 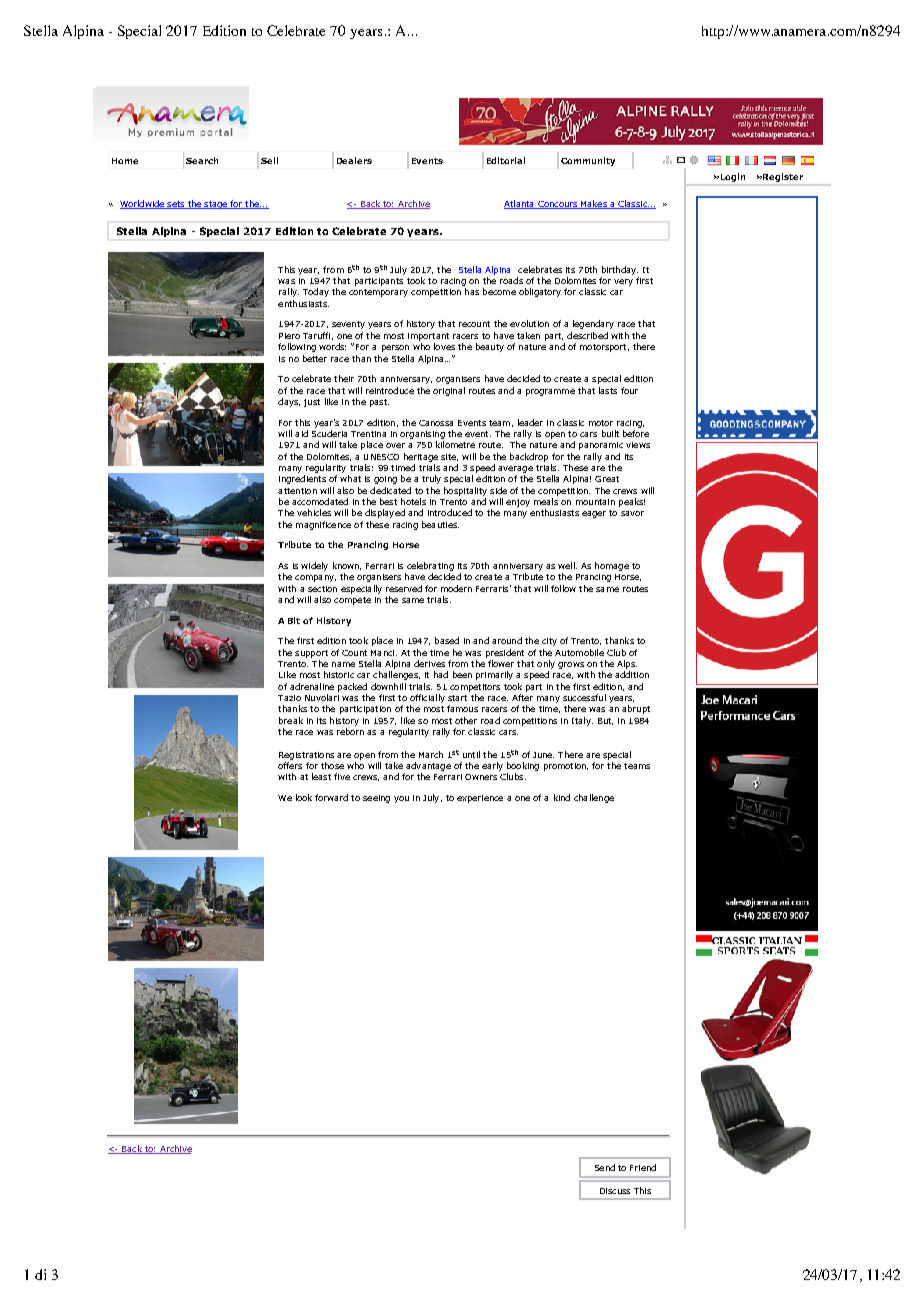 I want to click on you, so click(x=401, y=799).
